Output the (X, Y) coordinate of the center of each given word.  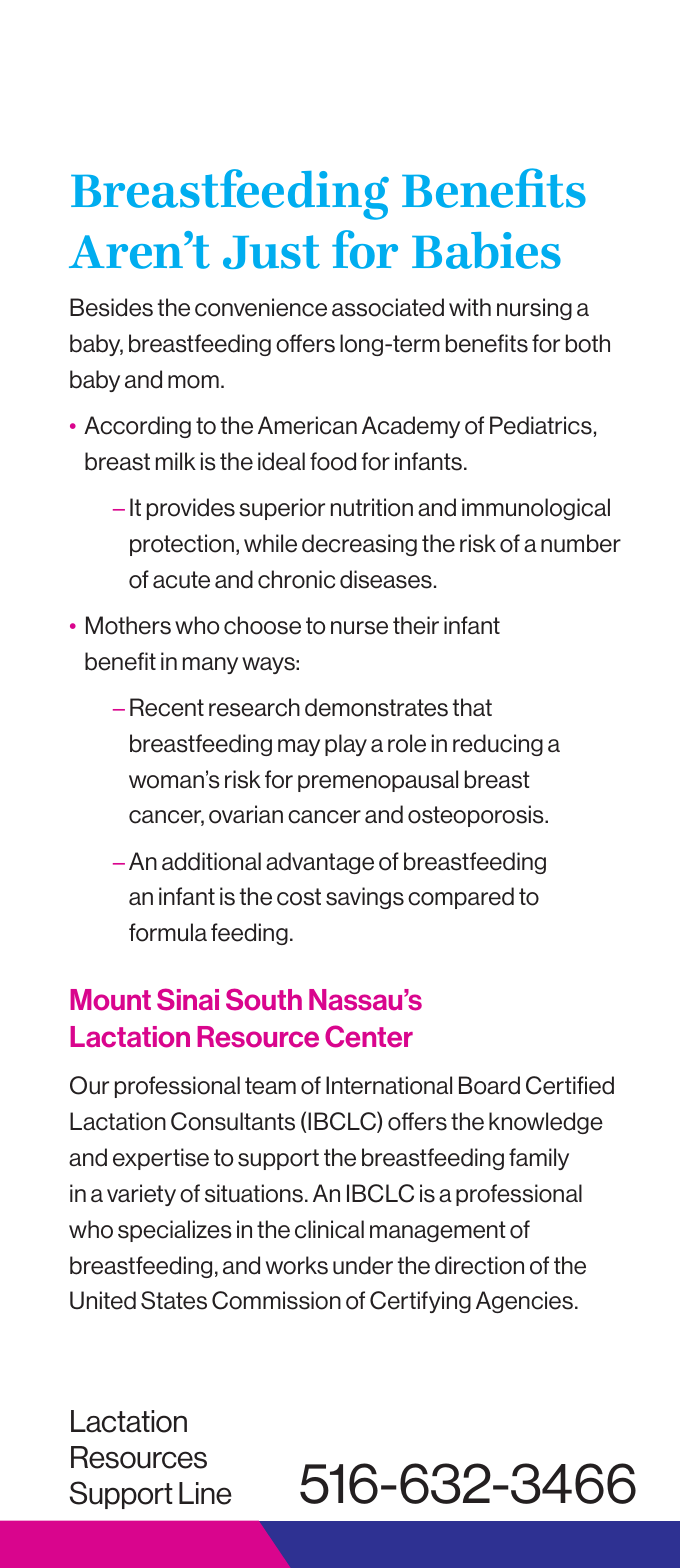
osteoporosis (477, 816)
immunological (536, 509)
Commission (276, 1300)
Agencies (524, 1302)
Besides (111, 307)
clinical (329, 1229)
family (539, 1159)
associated (388, 307)
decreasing (359, 545)
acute (181, 580)
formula (168, 932)
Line (205, 1493)
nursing (534, 309)
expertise (161, 1159)
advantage (320, 863)
